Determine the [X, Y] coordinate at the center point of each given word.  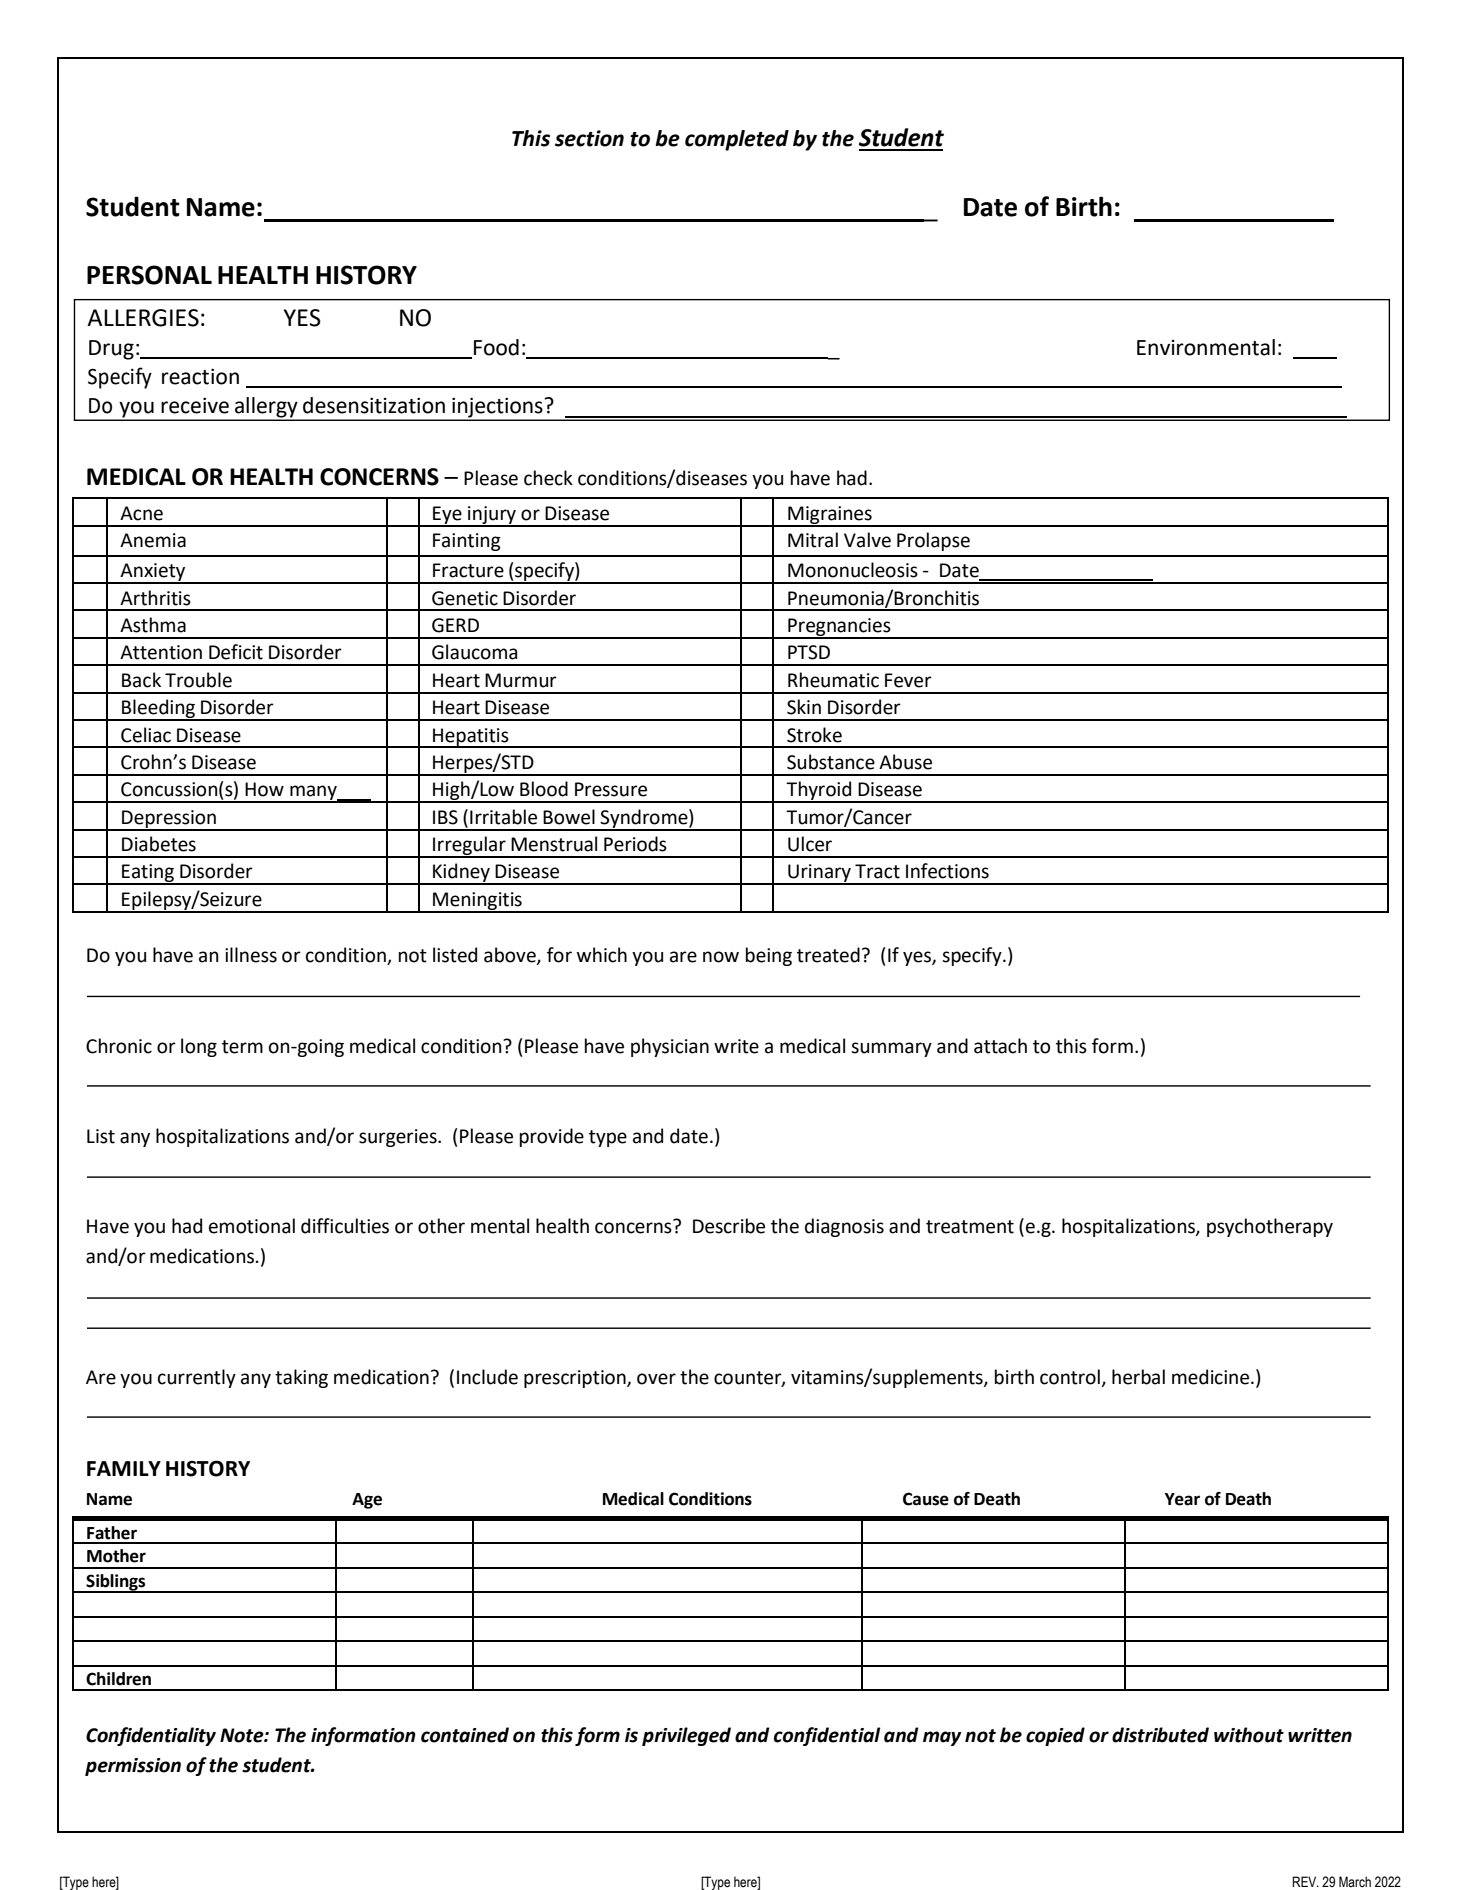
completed [737, 140]
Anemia [153, 540]
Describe [729, 1226]
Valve [867, 540]
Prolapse [933, 541]
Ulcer [810, 844]
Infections [947, 871]
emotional [252, 1226]
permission [133, 1767]
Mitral [813, 540]
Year [1182, 1499]
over [656, 1379]
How [264, 789]
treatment [970, 1227]
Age [367, 1501]
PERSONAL [149, 275]
